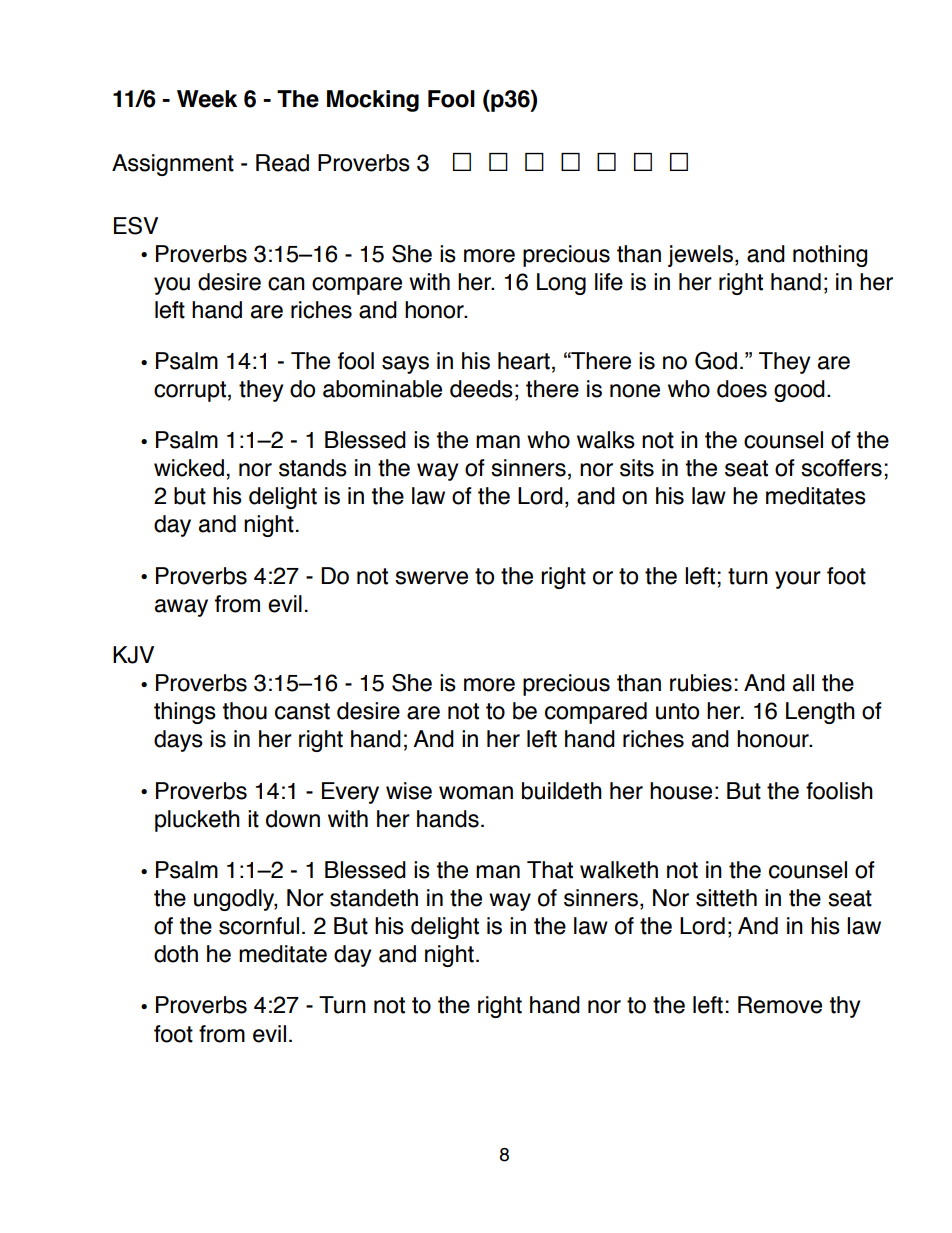  Describe the element at coordinates (207, 99) in the screenshot. I see `Week` at that location.
